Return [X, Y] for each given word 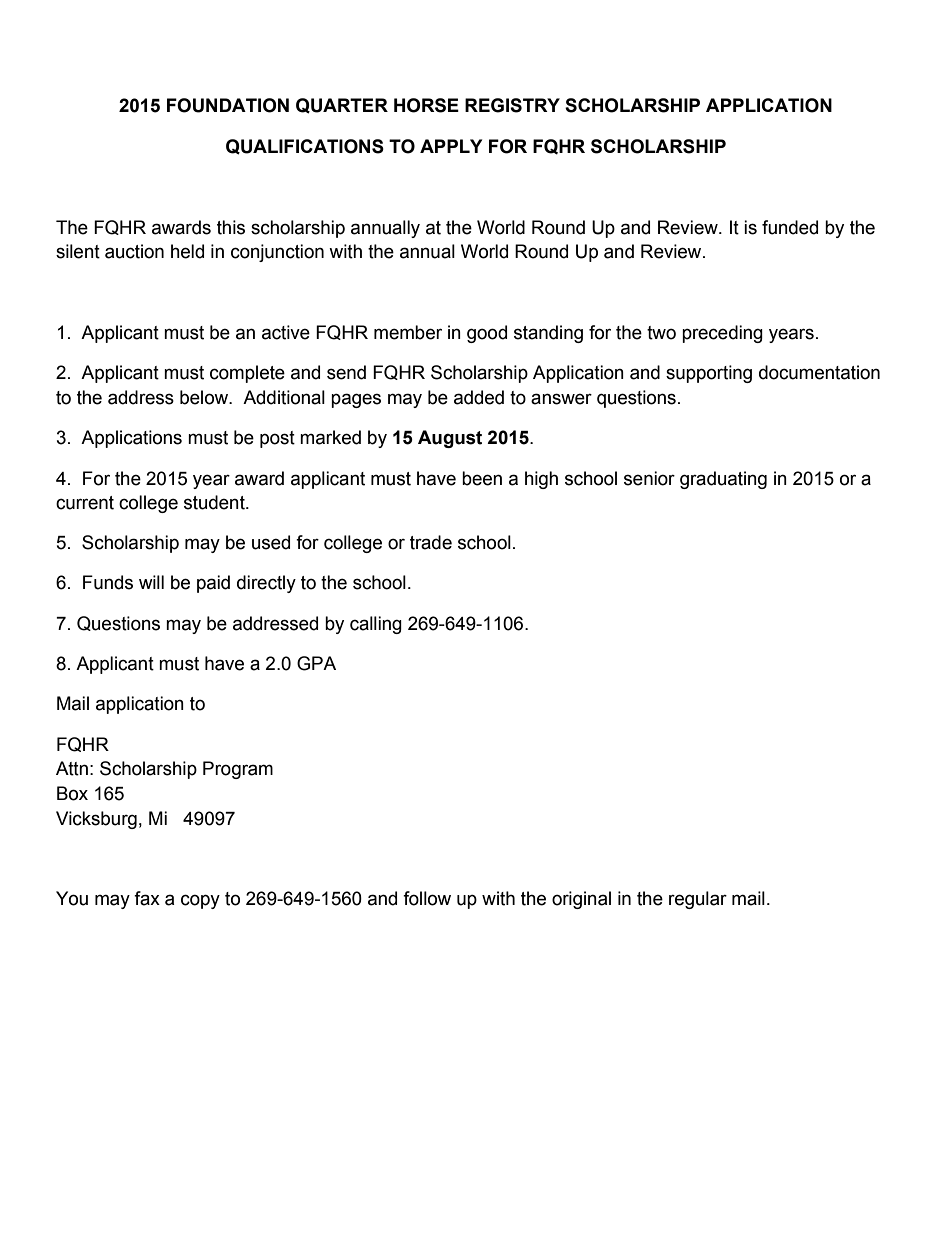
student [215, 502]
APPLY [451, 146]
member [408, 332]
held [187, 251]
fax [147, 898]
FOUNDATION [228, 105]
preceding [722, 334]
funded [790, 227]
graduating [723, 480]
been [482, 478]
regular [698, 900]
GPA [316, 663]
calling [376, 625]
